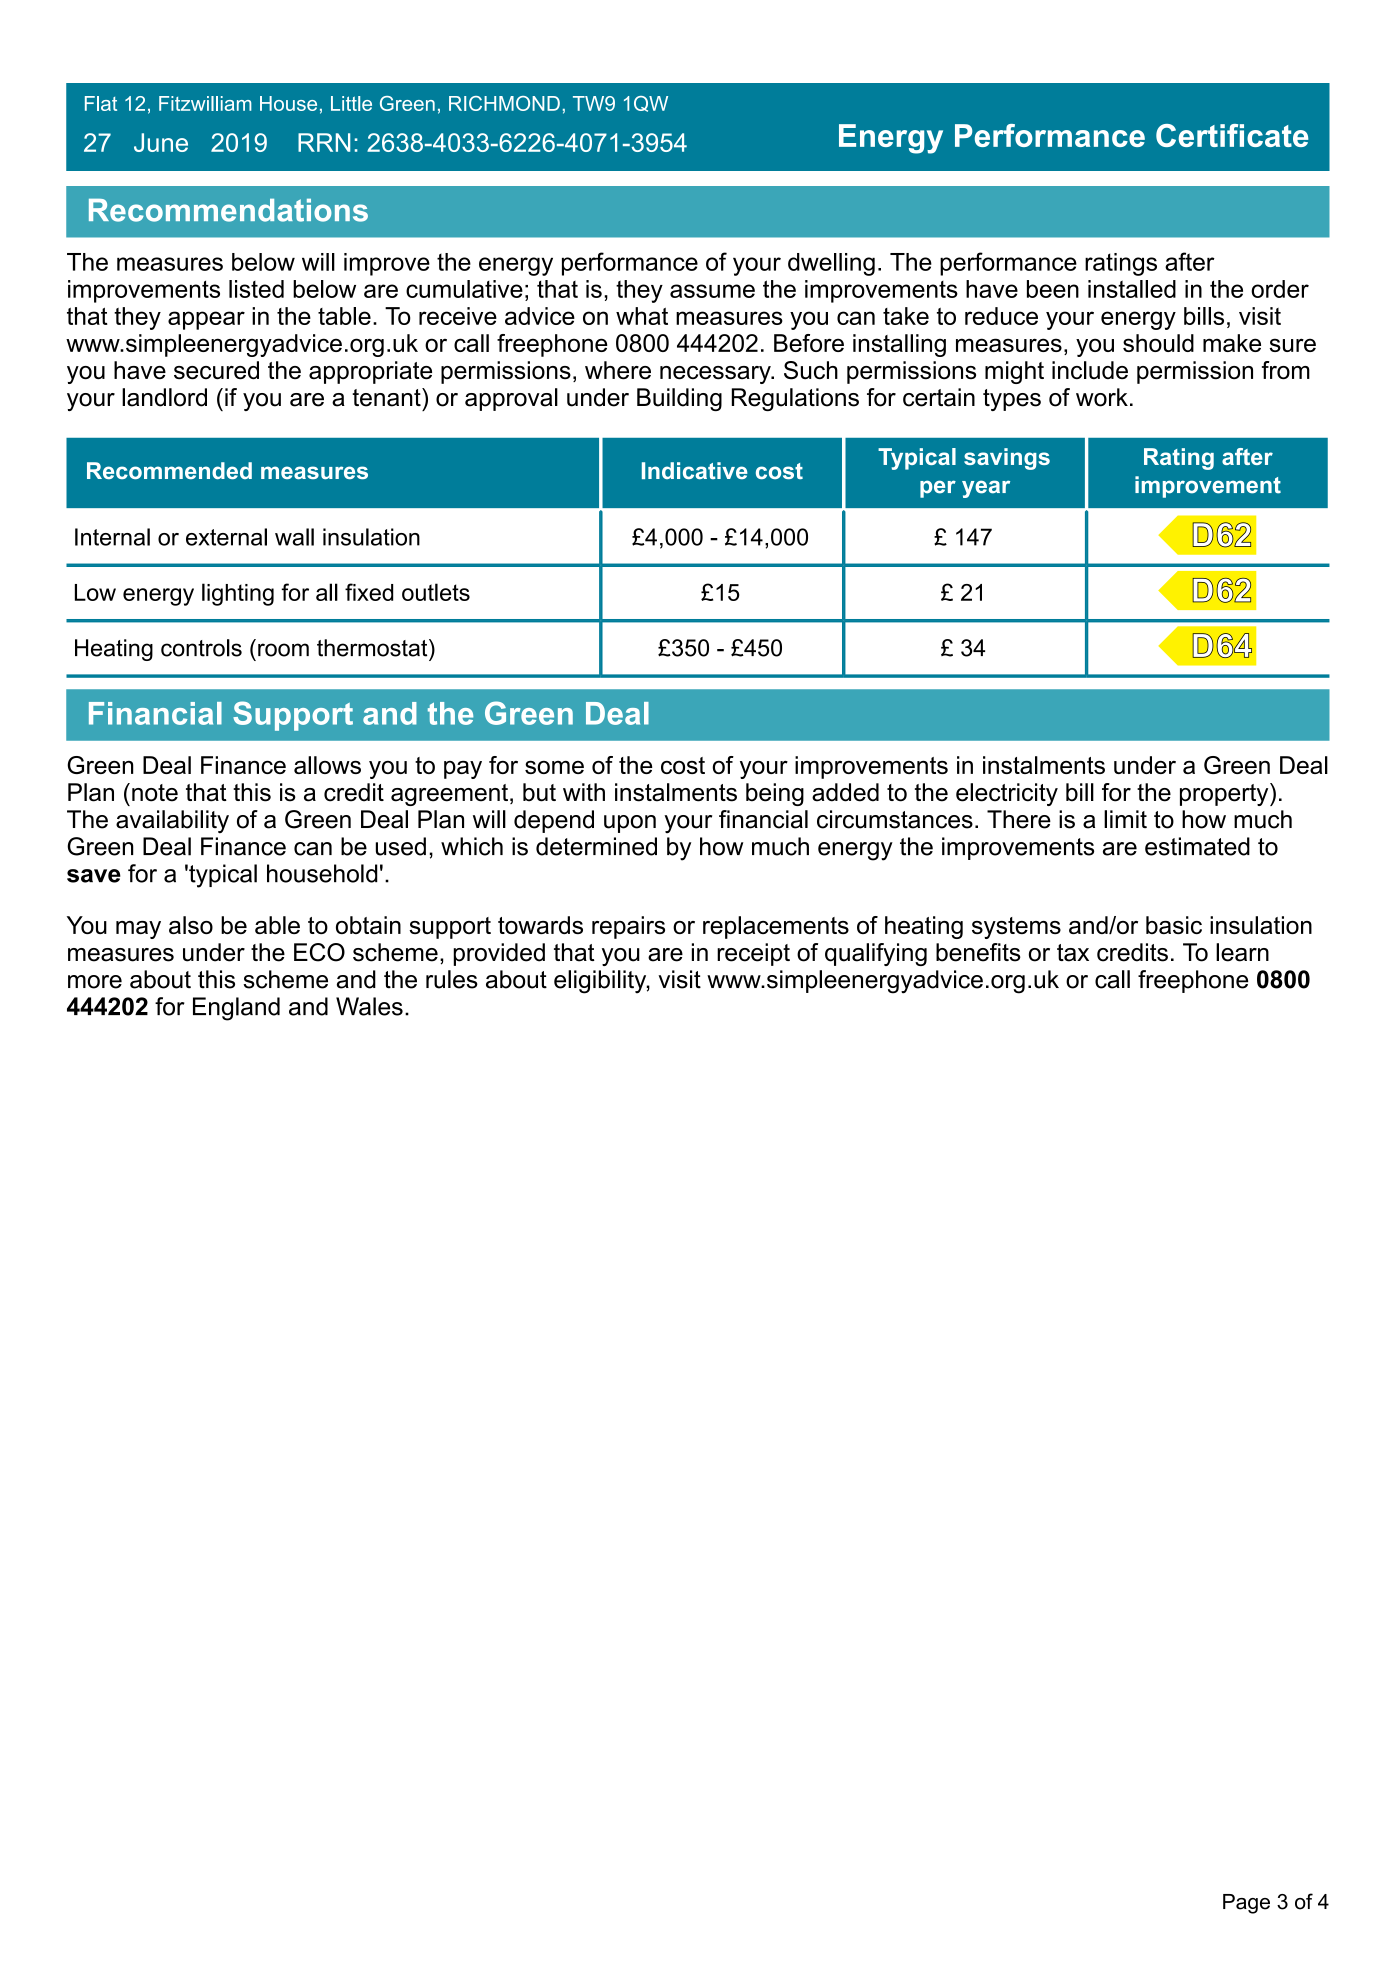 The image size is (1396, 1974). I want to click on England, so click(236, 1009).
